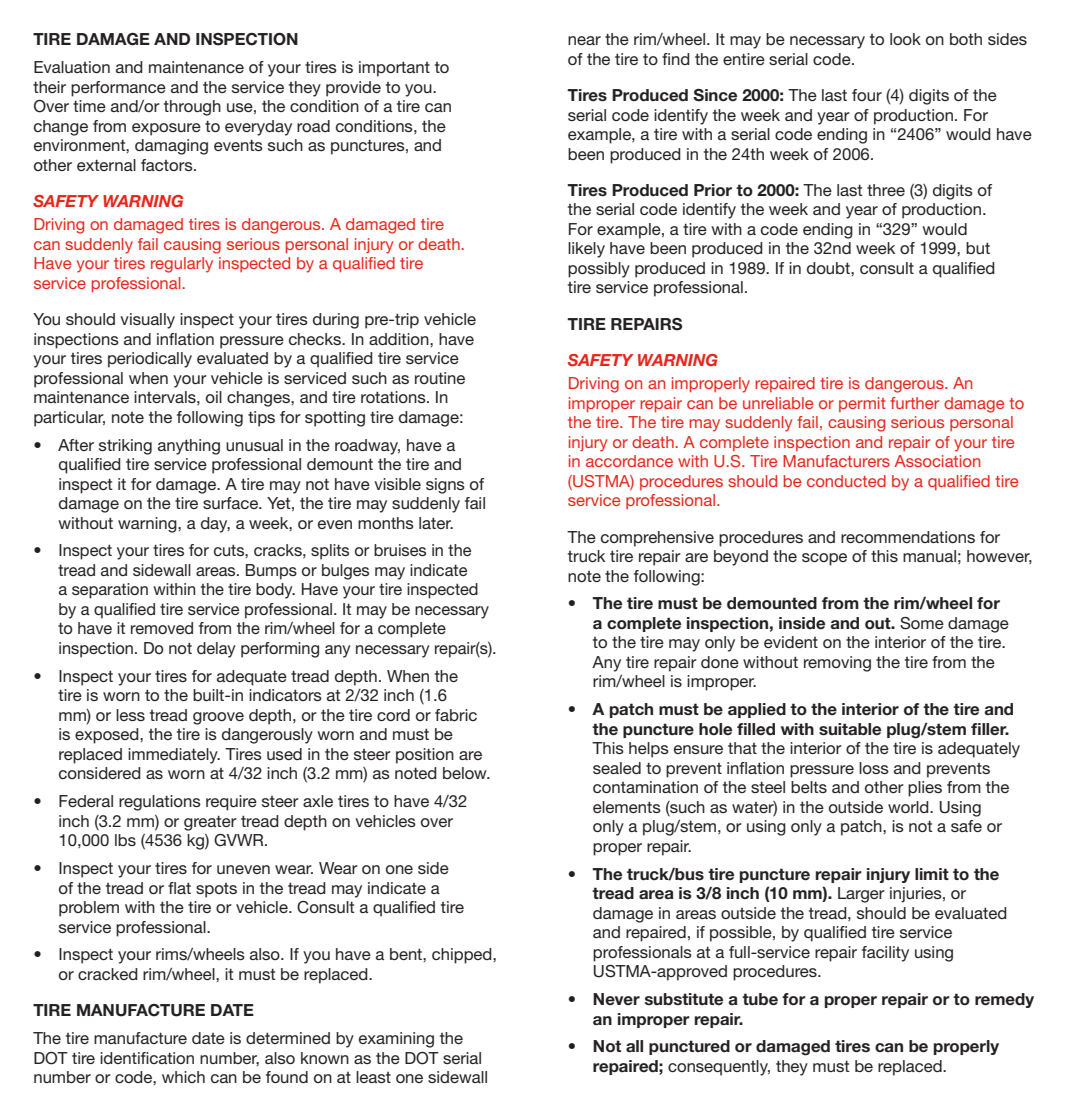  I want to click on performance, so click(118, 89).
